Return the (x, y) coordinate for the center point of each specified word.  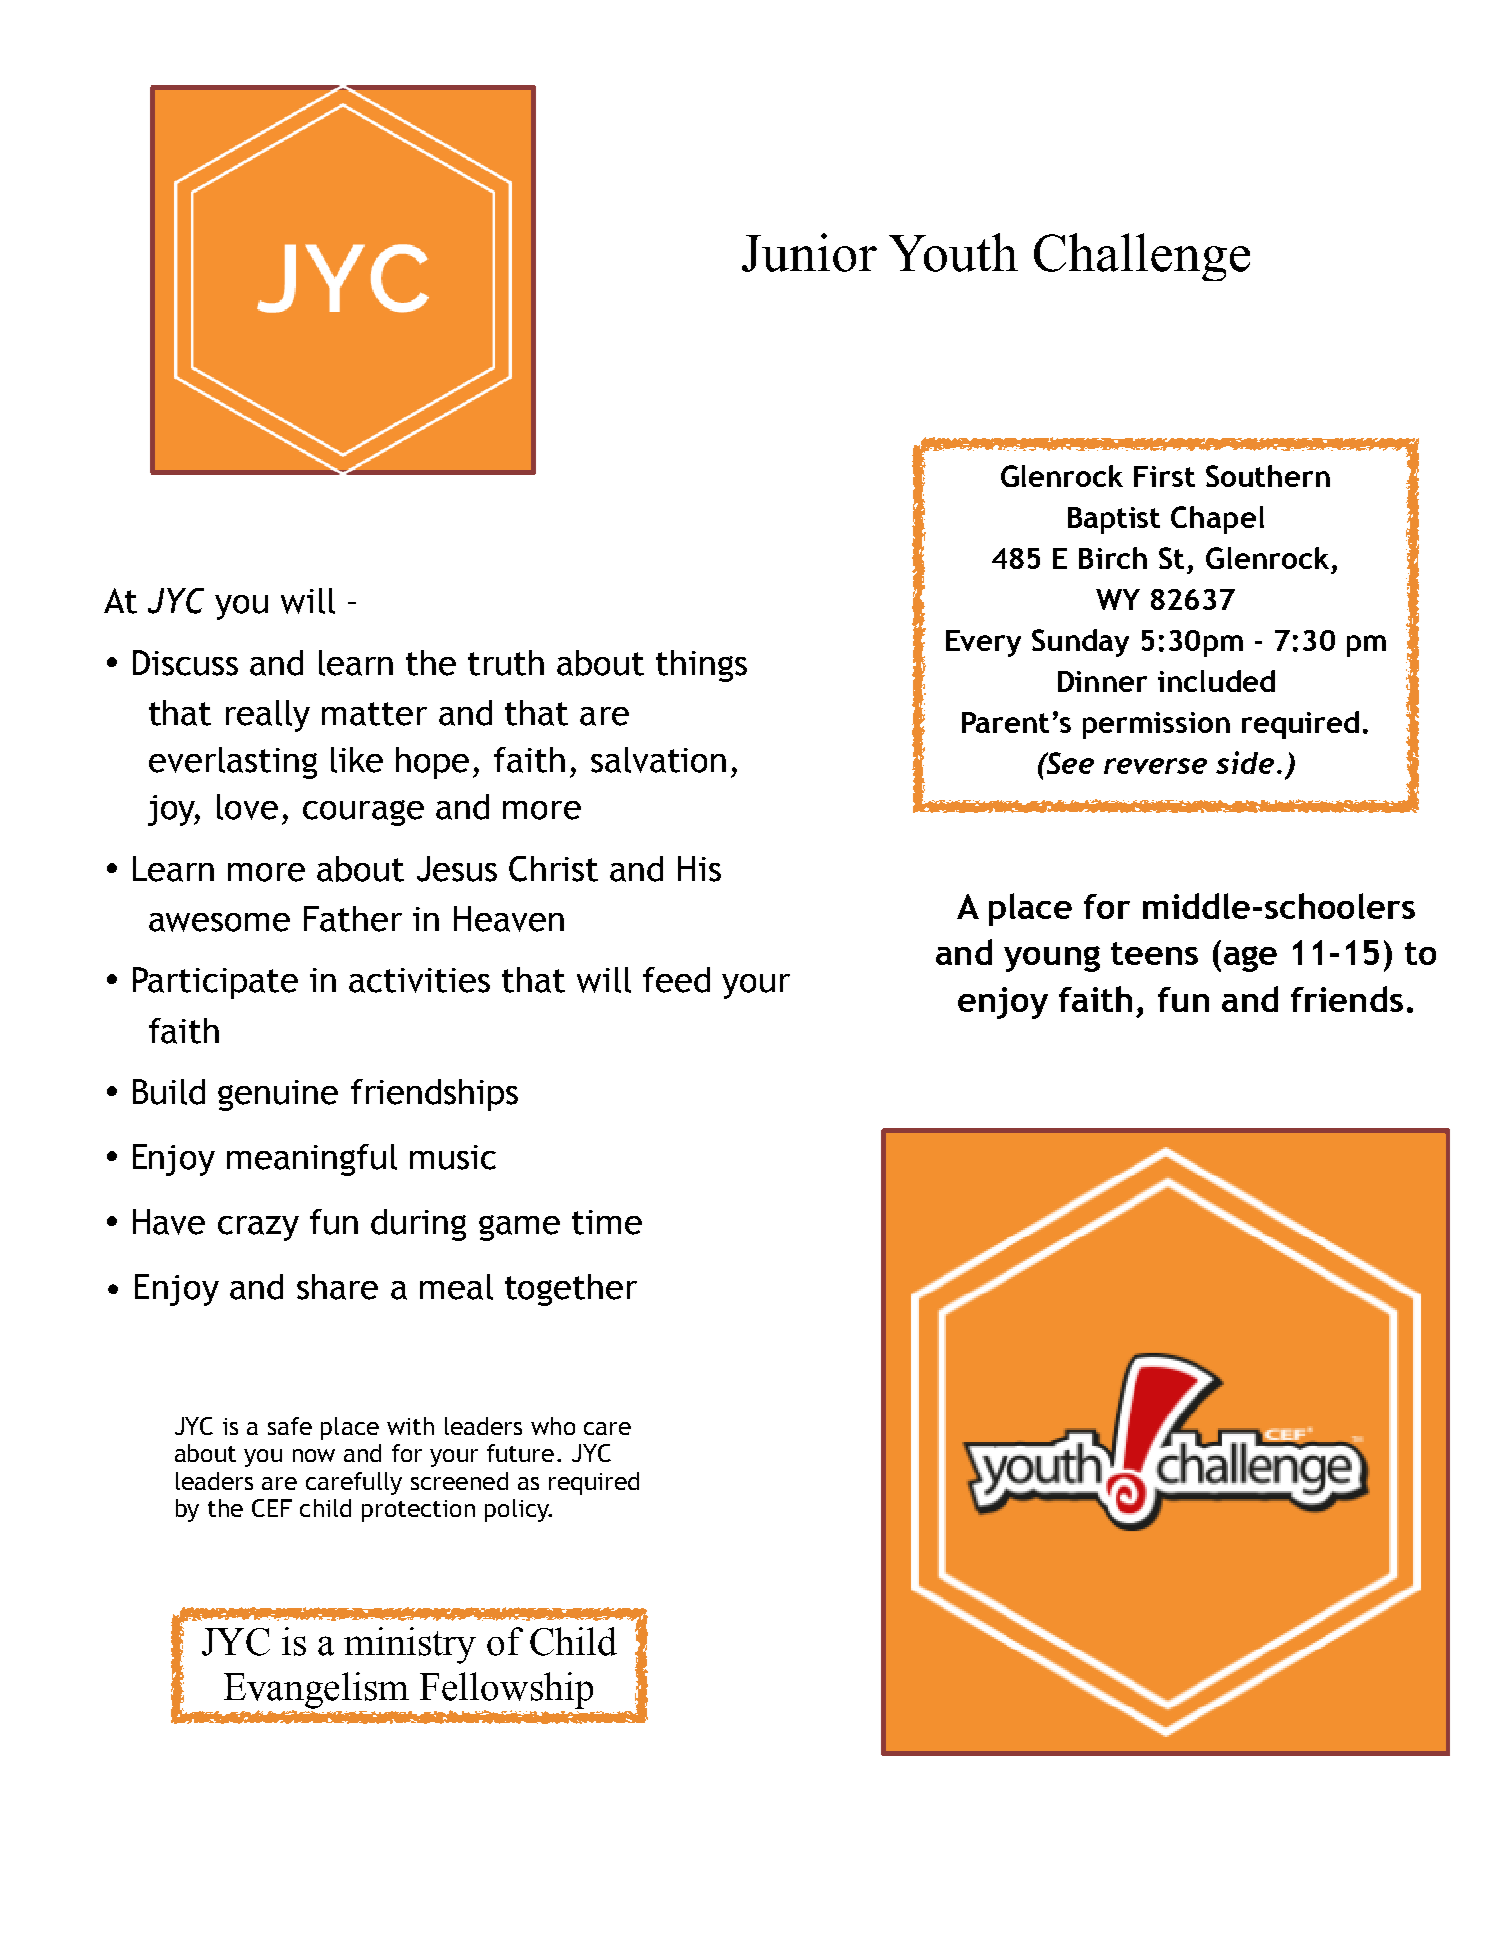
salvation (658, 760)
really (268, 716)
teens (1154, 953)
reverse (1155, 766)
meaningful (312, 1160)
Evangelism (316, 1691)
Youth (953, 252)
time (607, 1222)
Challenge (1142, 257)
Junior (809, 252)
